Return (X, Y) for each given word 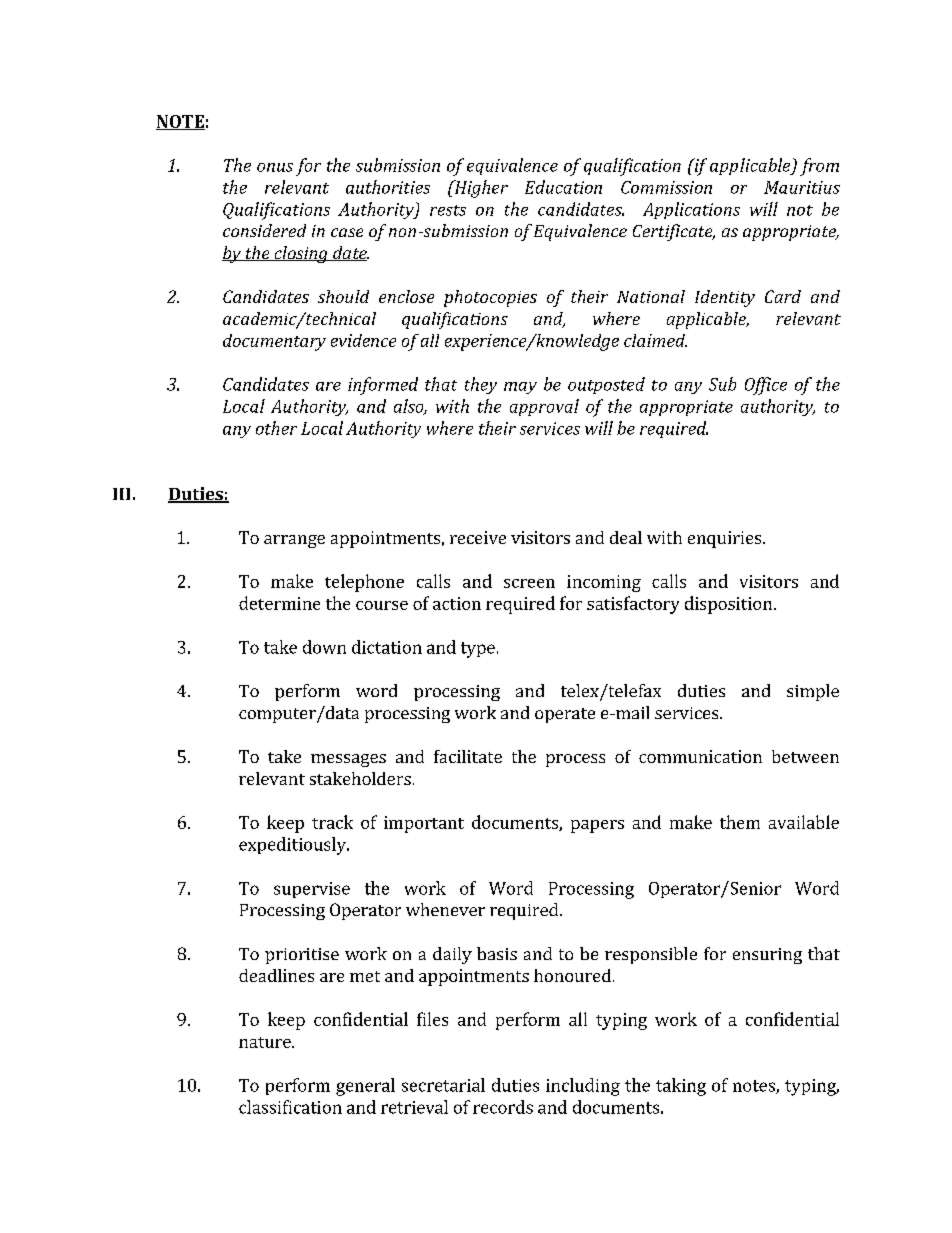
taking (681, 1087)
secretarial (443, 1085)
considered (264, 230)
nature (266, 1042)
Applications (691, 210)
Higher (480, 189)
